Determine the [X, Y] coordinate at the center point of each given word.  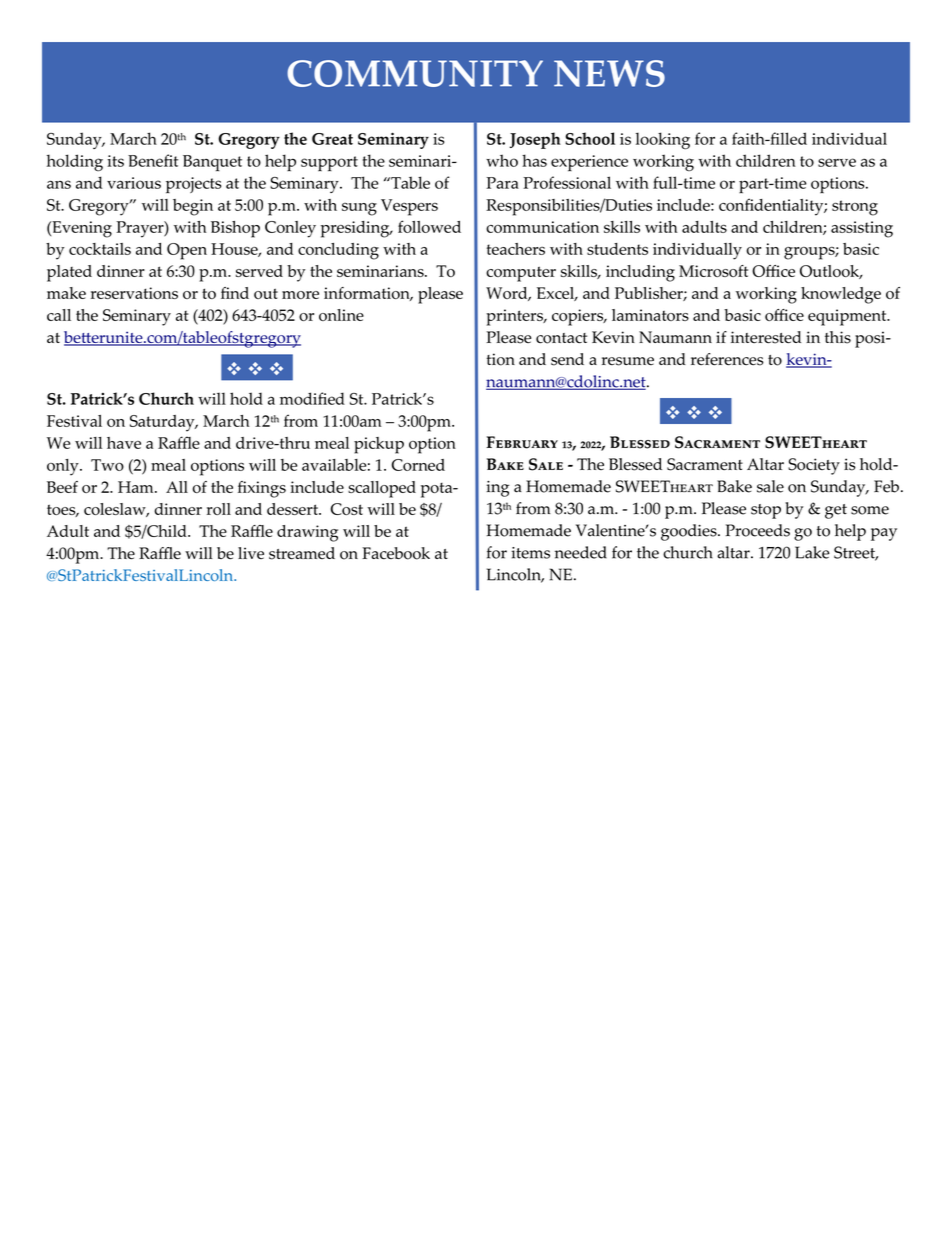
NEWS [609, 73]
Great [332, 139]
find [235, 293]
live [251, 553]
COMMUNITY [415, 73]
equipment [848, 317]
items [530, 553]
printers [515, 317]
